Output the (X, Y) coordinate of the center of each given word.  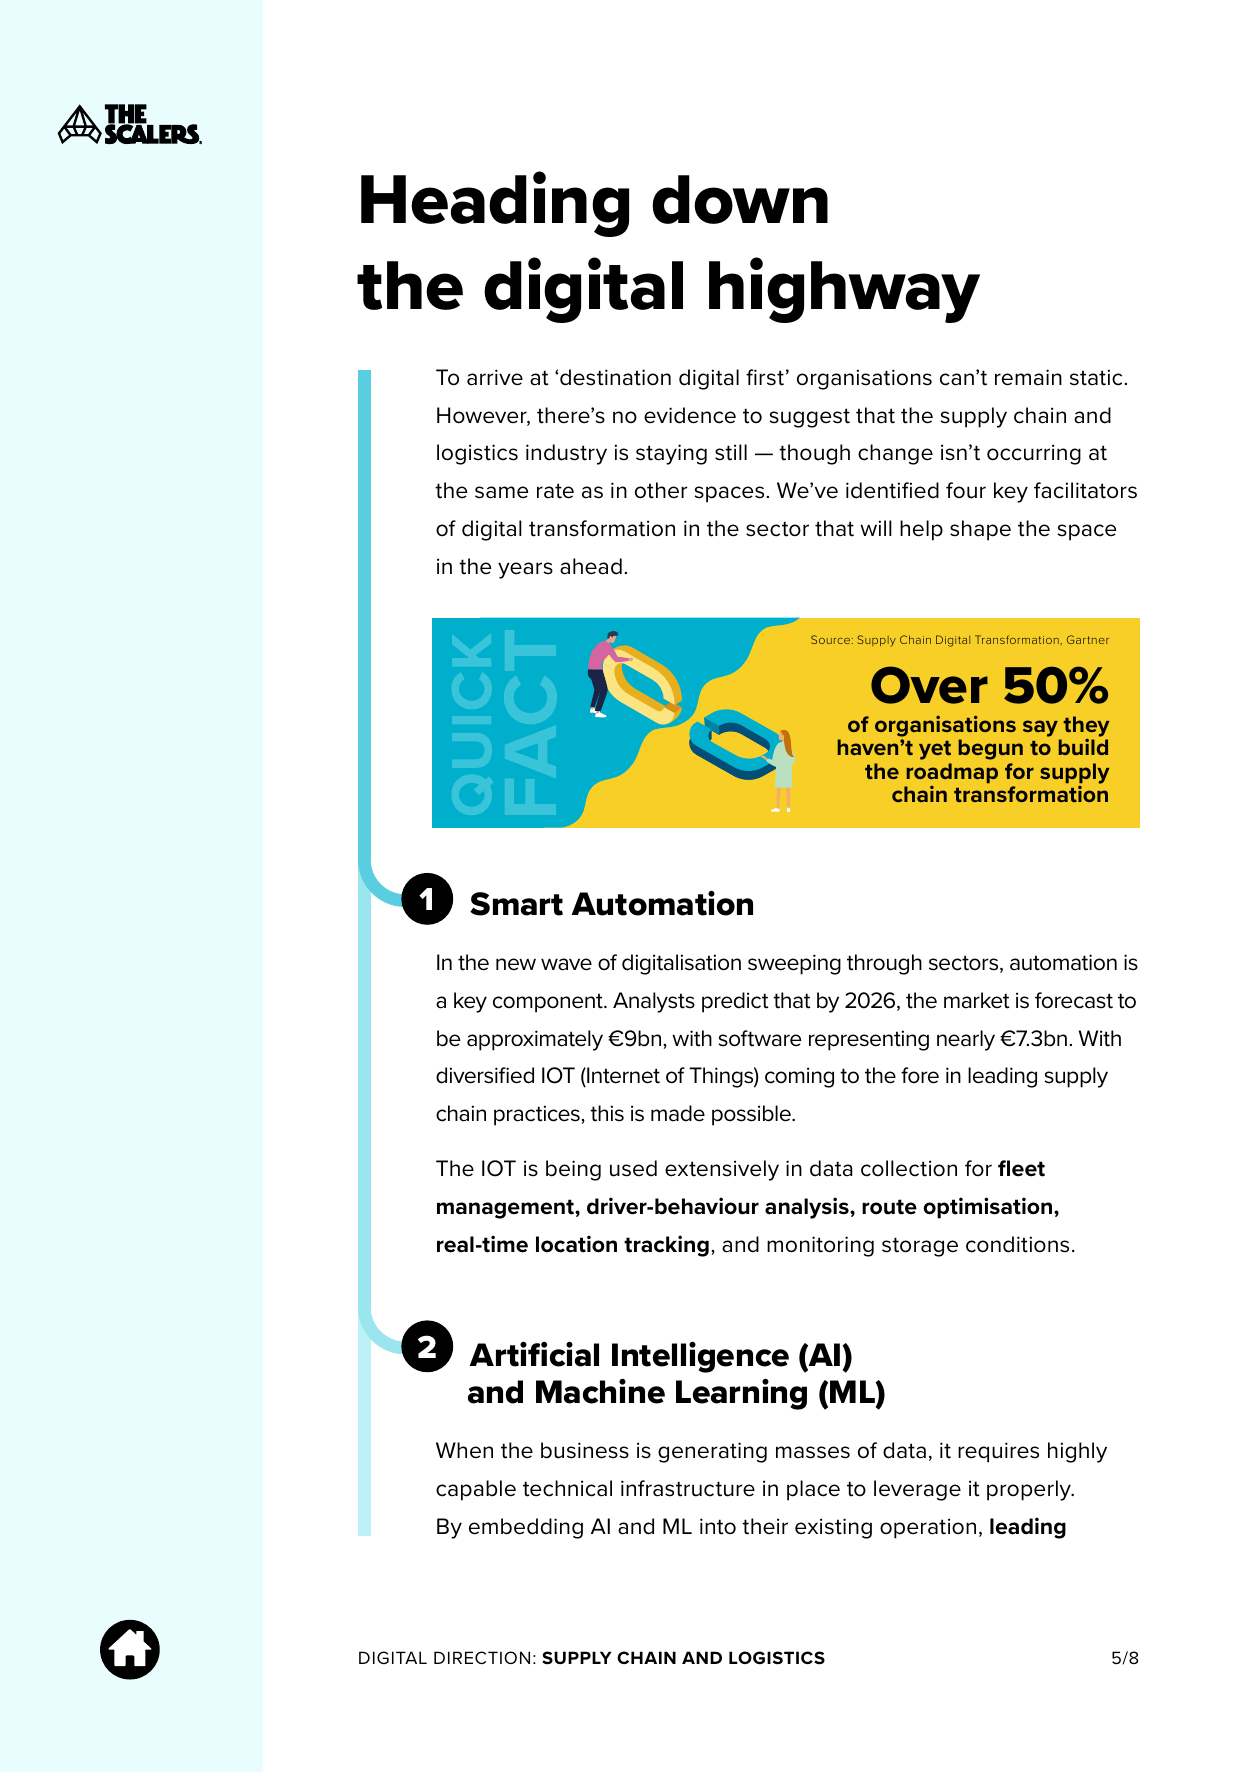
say (1041, 730)
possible (752, 1115)
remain (1028, 377)
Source (832, 639)
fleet (1021, 1168)
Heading (495, 204)
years (525, 570)
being (573, 1170)
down (740, 199)
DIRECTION (482, 1657)
